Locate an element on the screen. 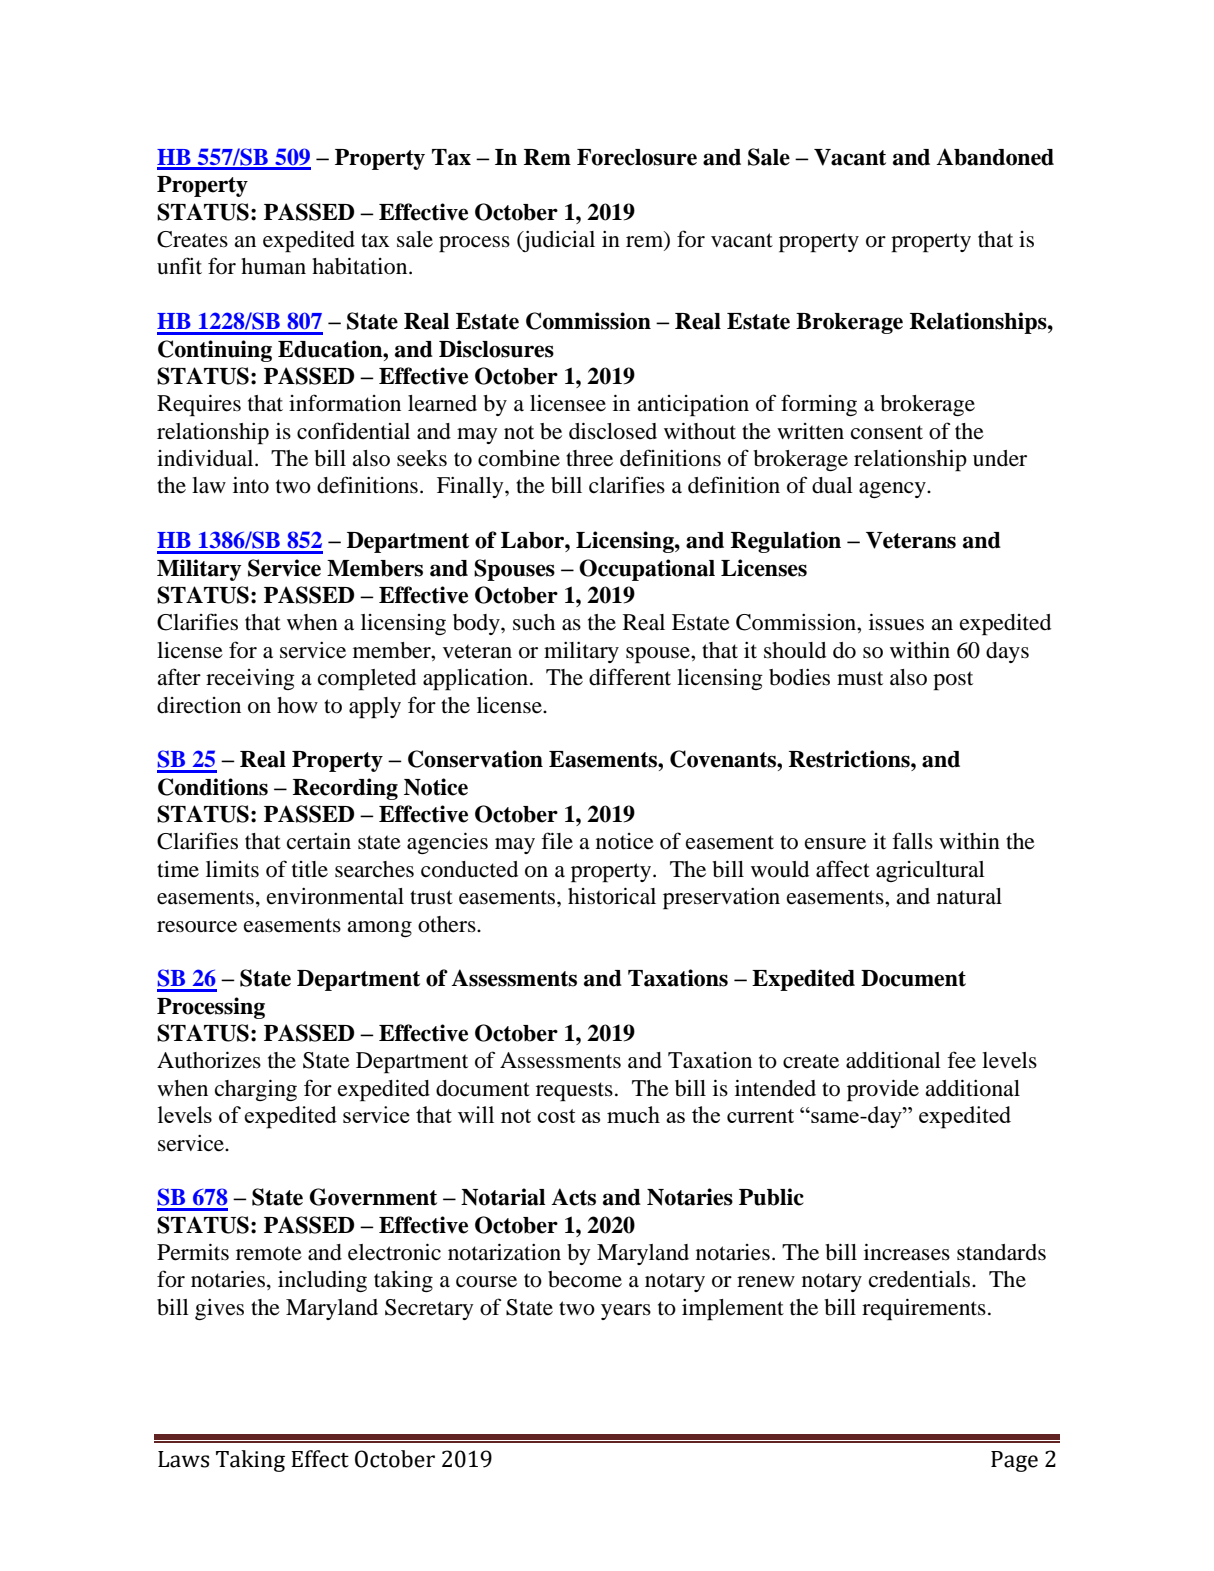 The image size is (1214, 1571). fee is located at coordinates (961, 1060).
